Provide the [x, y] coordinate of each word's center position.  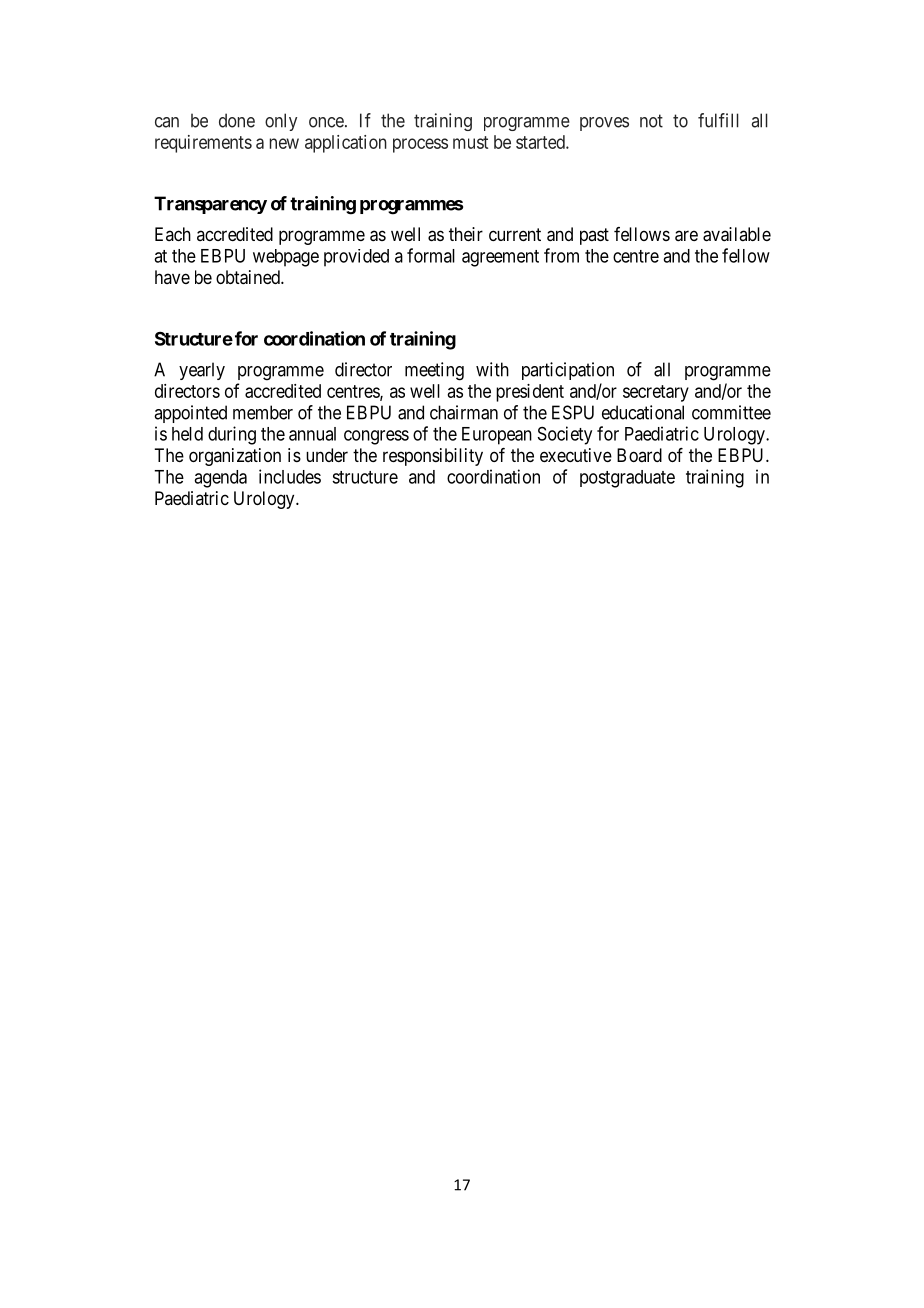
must [470, 142]
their [466, 234]
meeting [434, 371]
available [737, 234]
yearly [202, 371]
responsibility [433, 457]
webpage [286, 258]
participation [568, 371]
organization [235, 457]
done [237, 120]
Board [639, 455]
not [651, 121]
